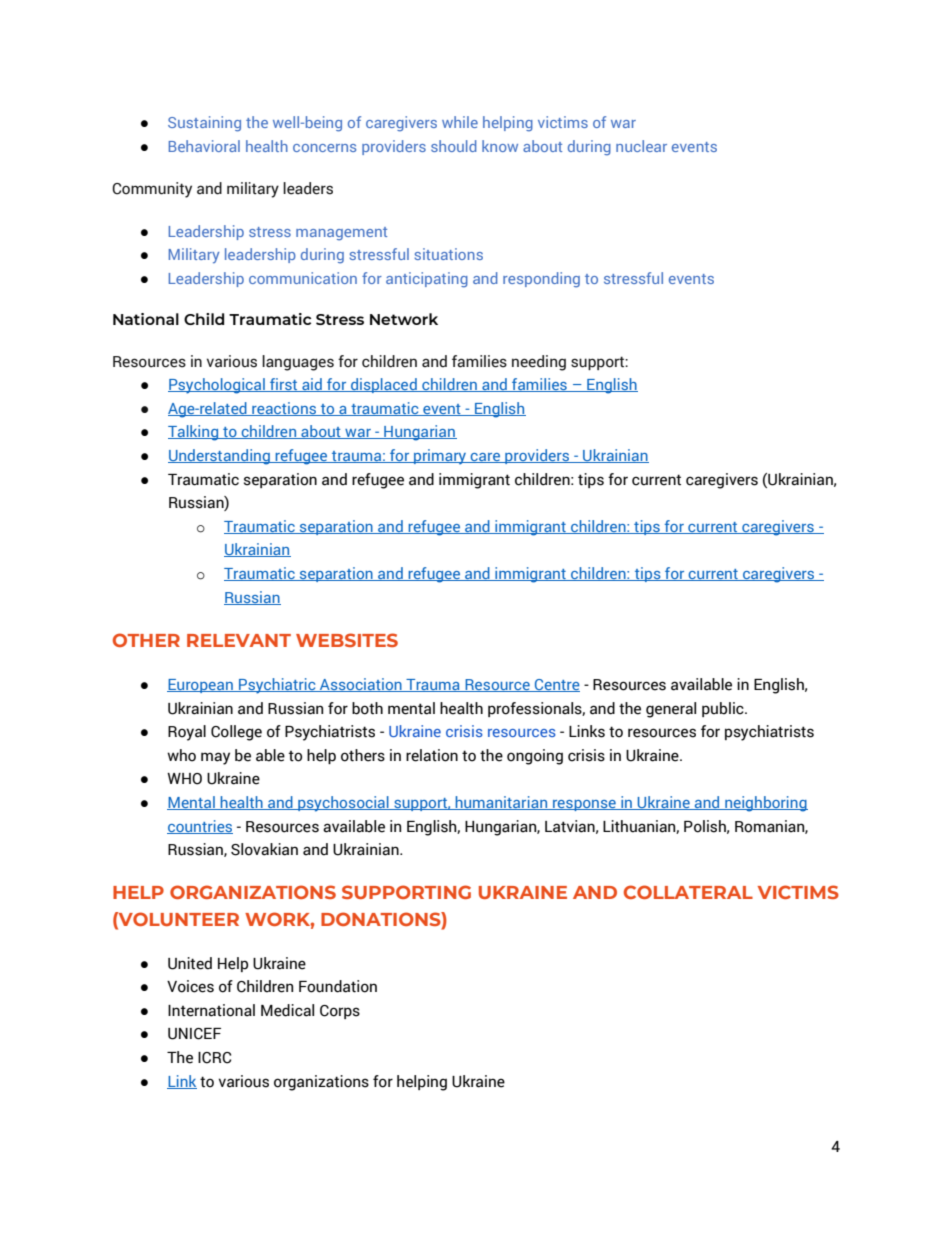  Describe the element at coordinates (641, 146) in the screenshot. I see `nuclear` at that location.
